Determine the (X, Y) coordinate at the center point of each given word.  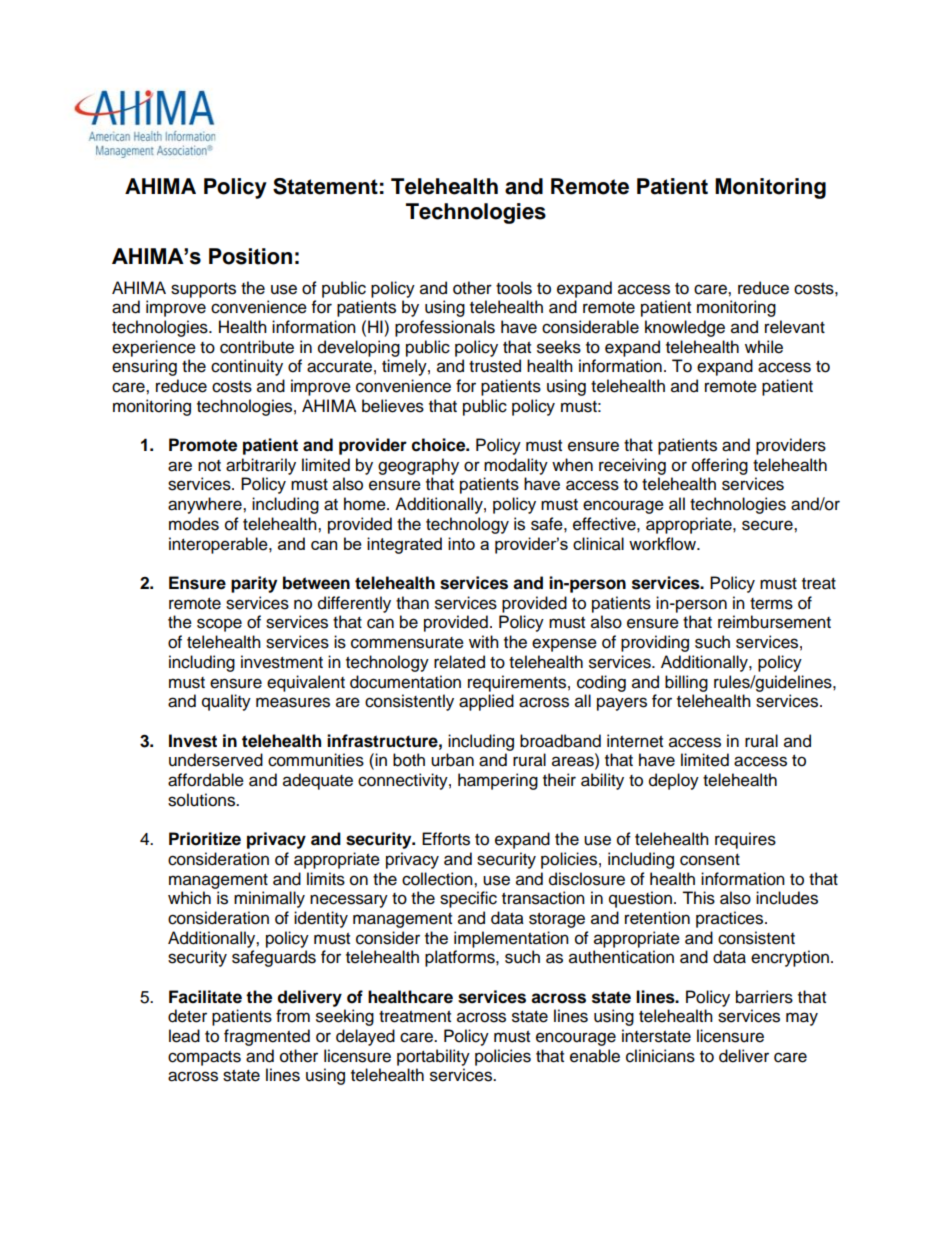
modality (516, 466)
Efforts (446, 839)
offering (720, 466)
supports (203, 290)
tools (514, 288)
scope (219, 625)
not (209, 466)
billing (686, 683)
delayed (365, 1037)
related (459, 662)
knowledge (685, 328)
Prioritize (205, 839)
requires (745, 840)
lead (184, 1036)
